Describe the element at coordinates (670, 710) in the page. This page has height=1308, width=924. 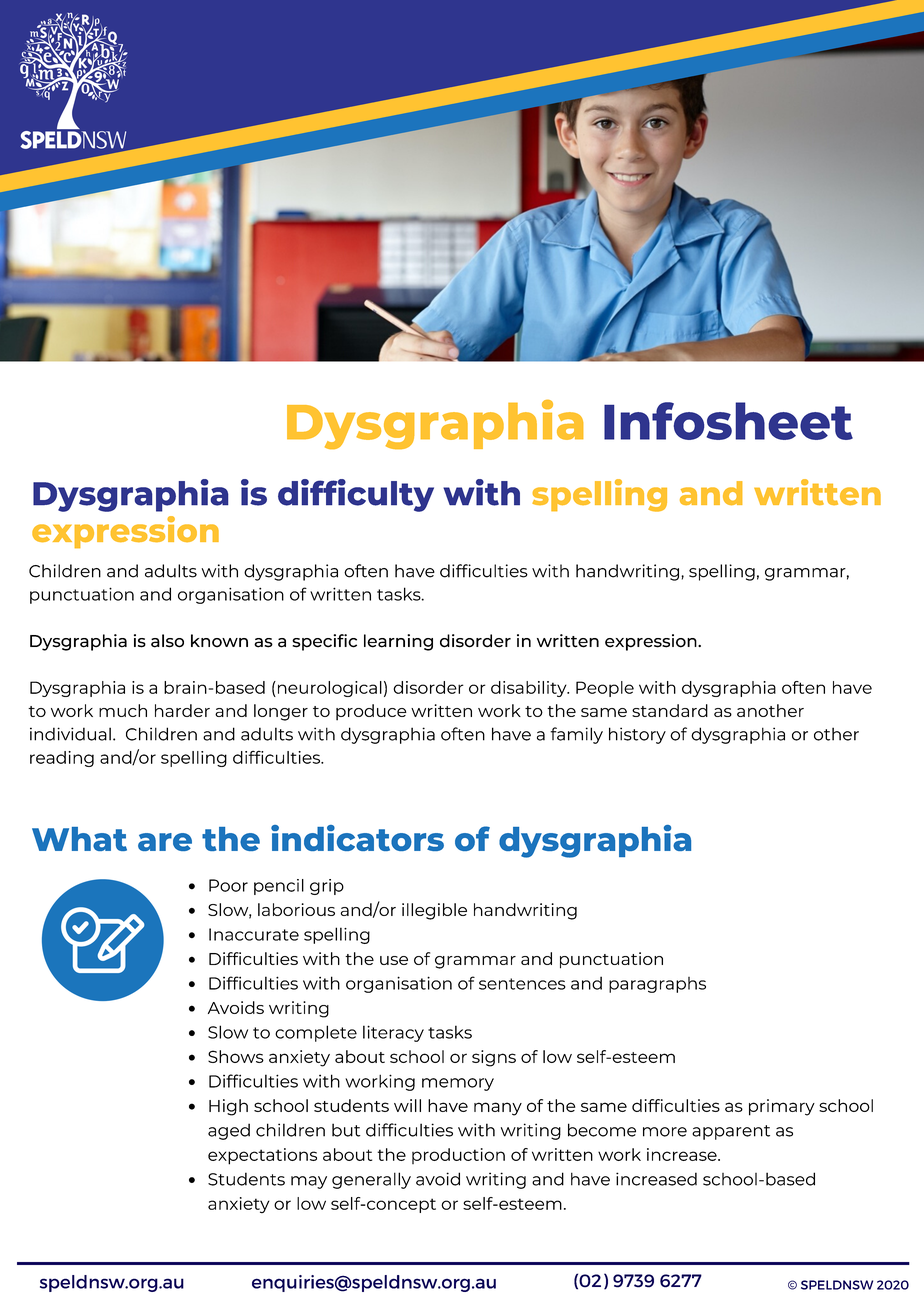
I see `standard` at that location.
